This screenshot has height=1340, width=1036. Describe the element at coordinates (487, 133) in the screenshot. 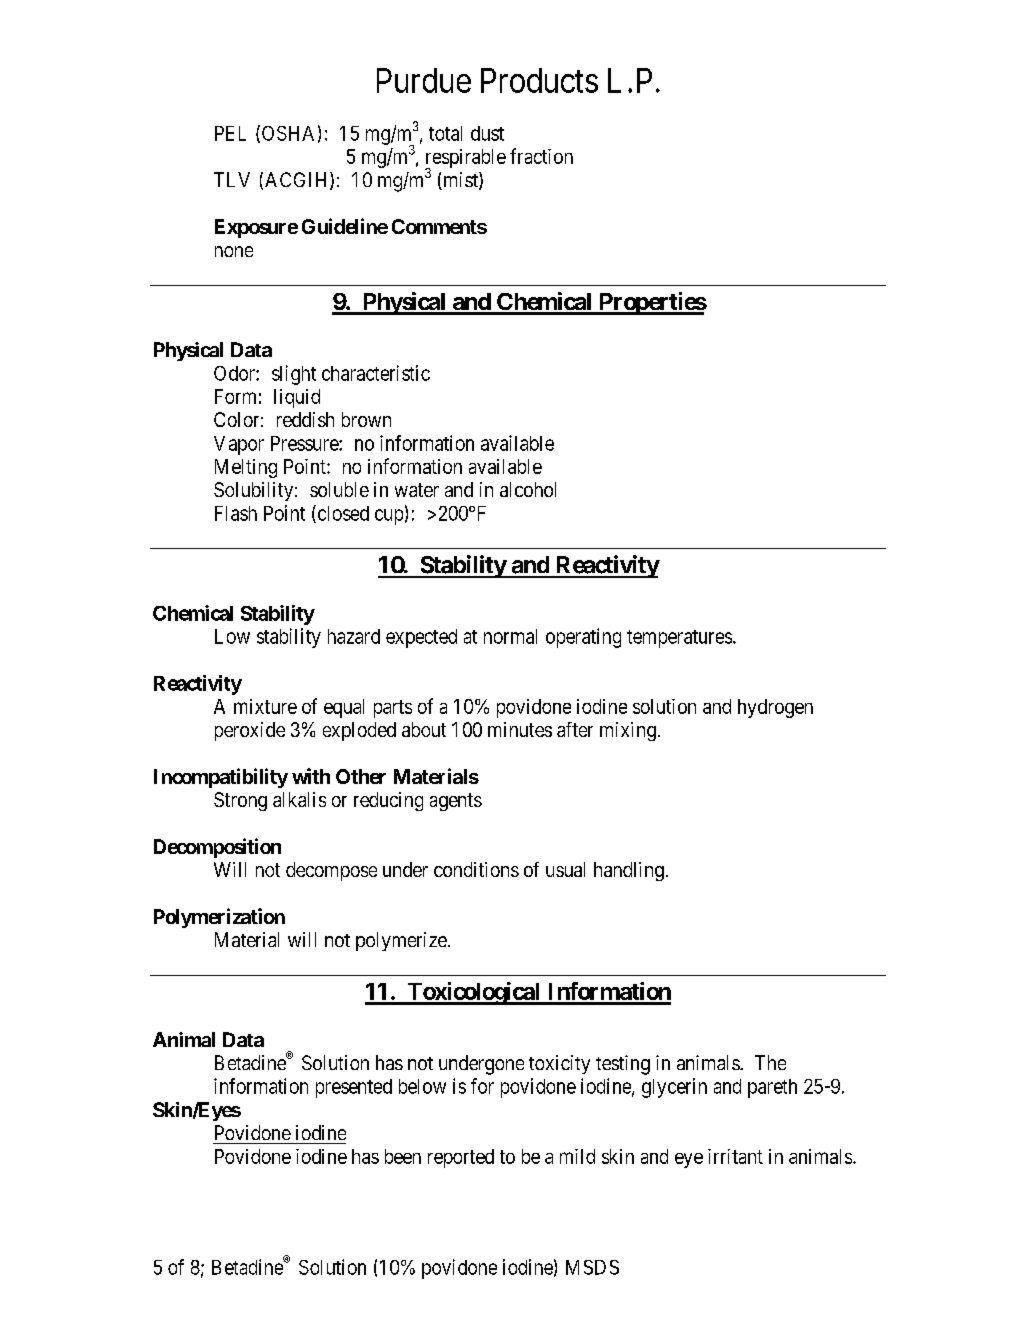

I see `dust` at that location.
